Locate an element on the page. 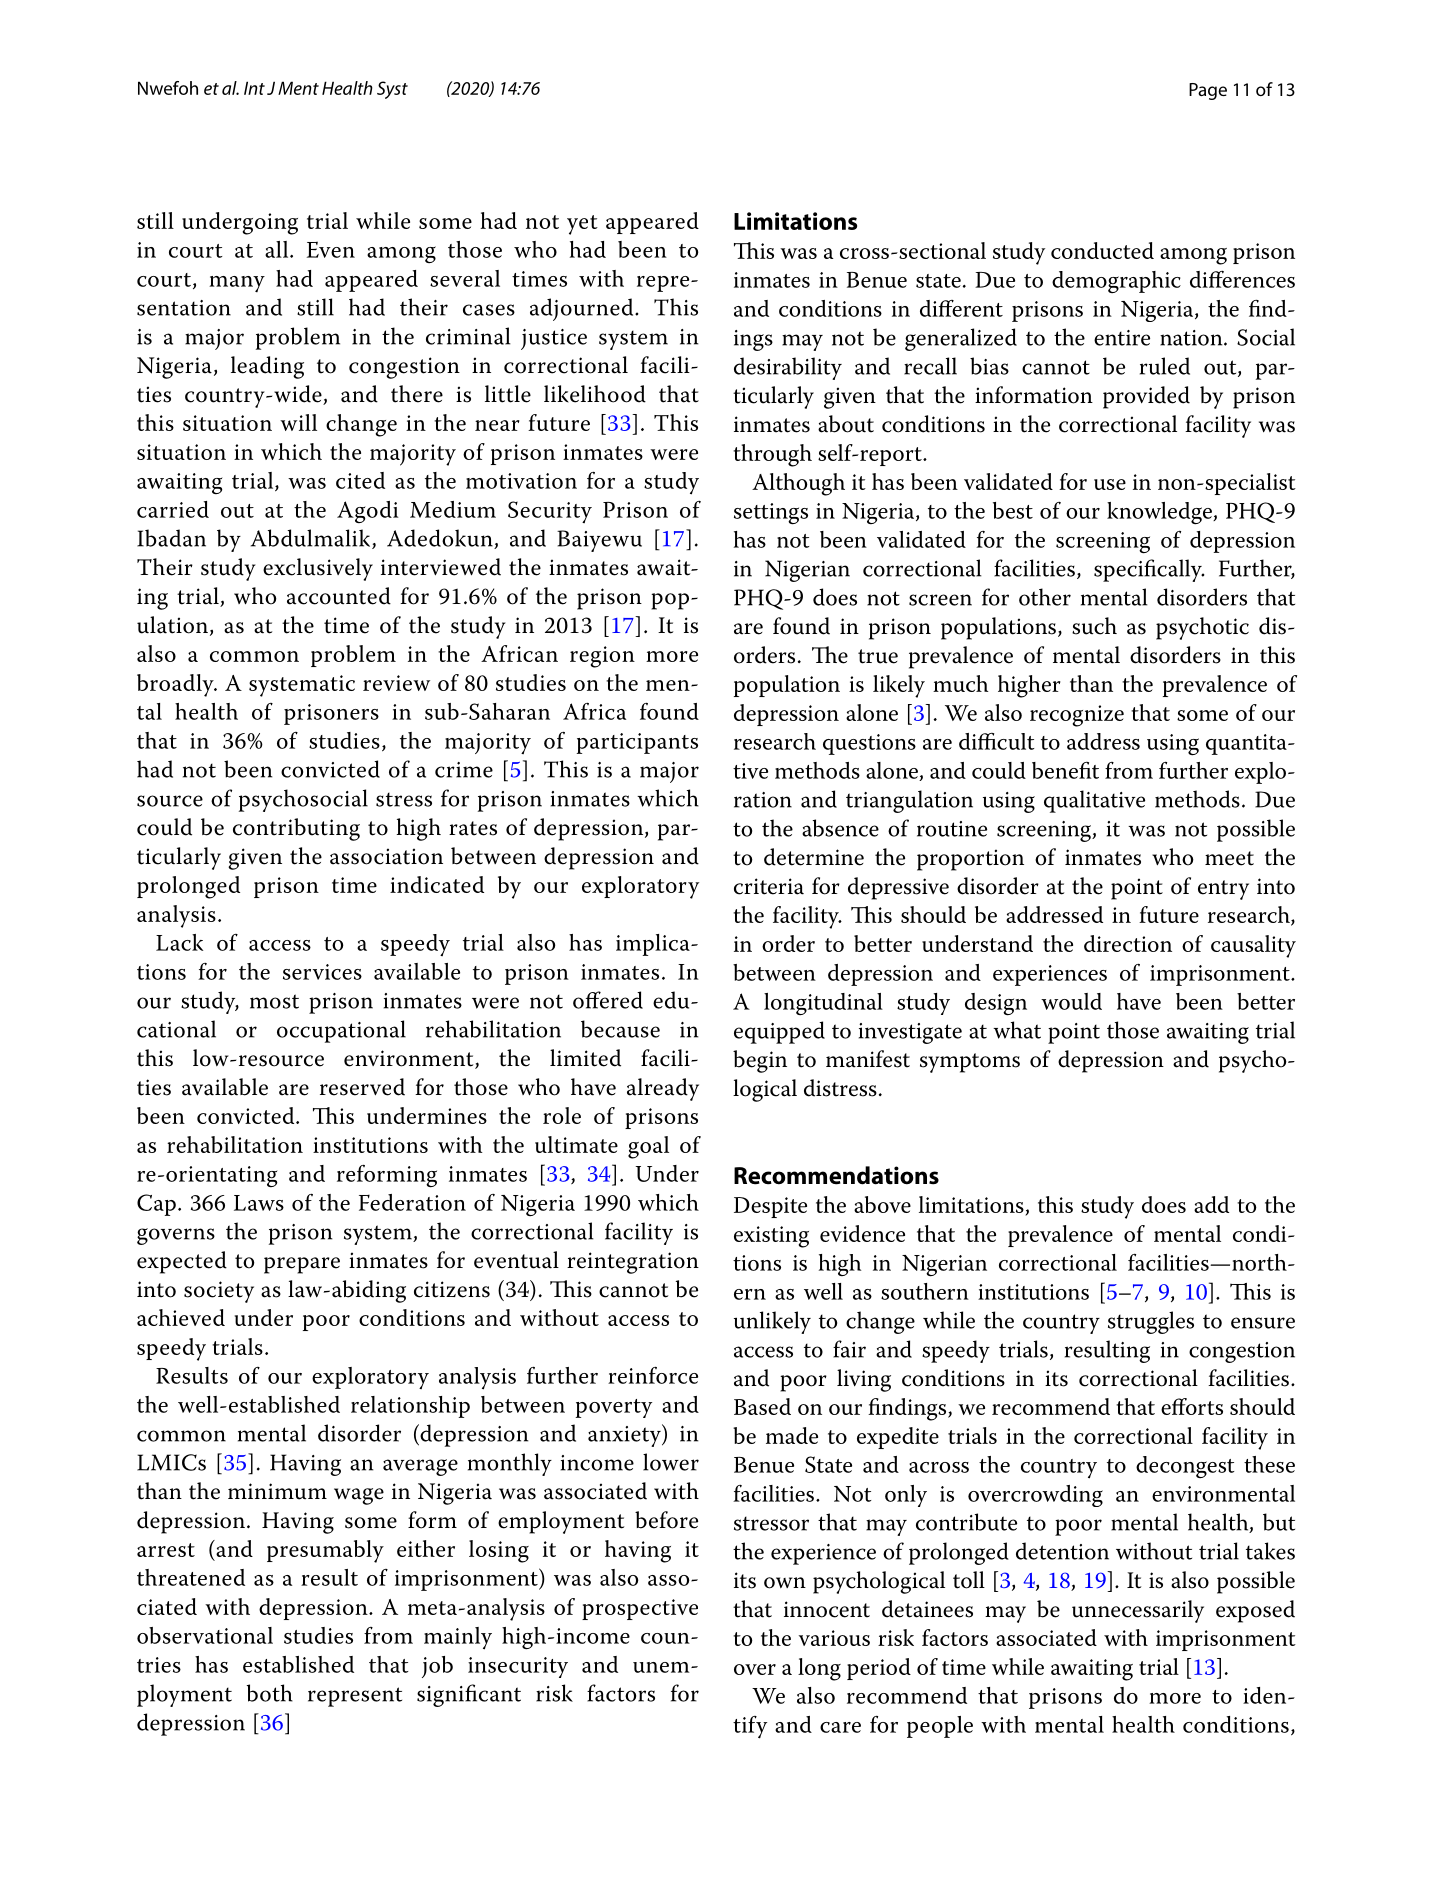 This page has width=1432, height=1903. criteria is located at coordinates (769, 886).
